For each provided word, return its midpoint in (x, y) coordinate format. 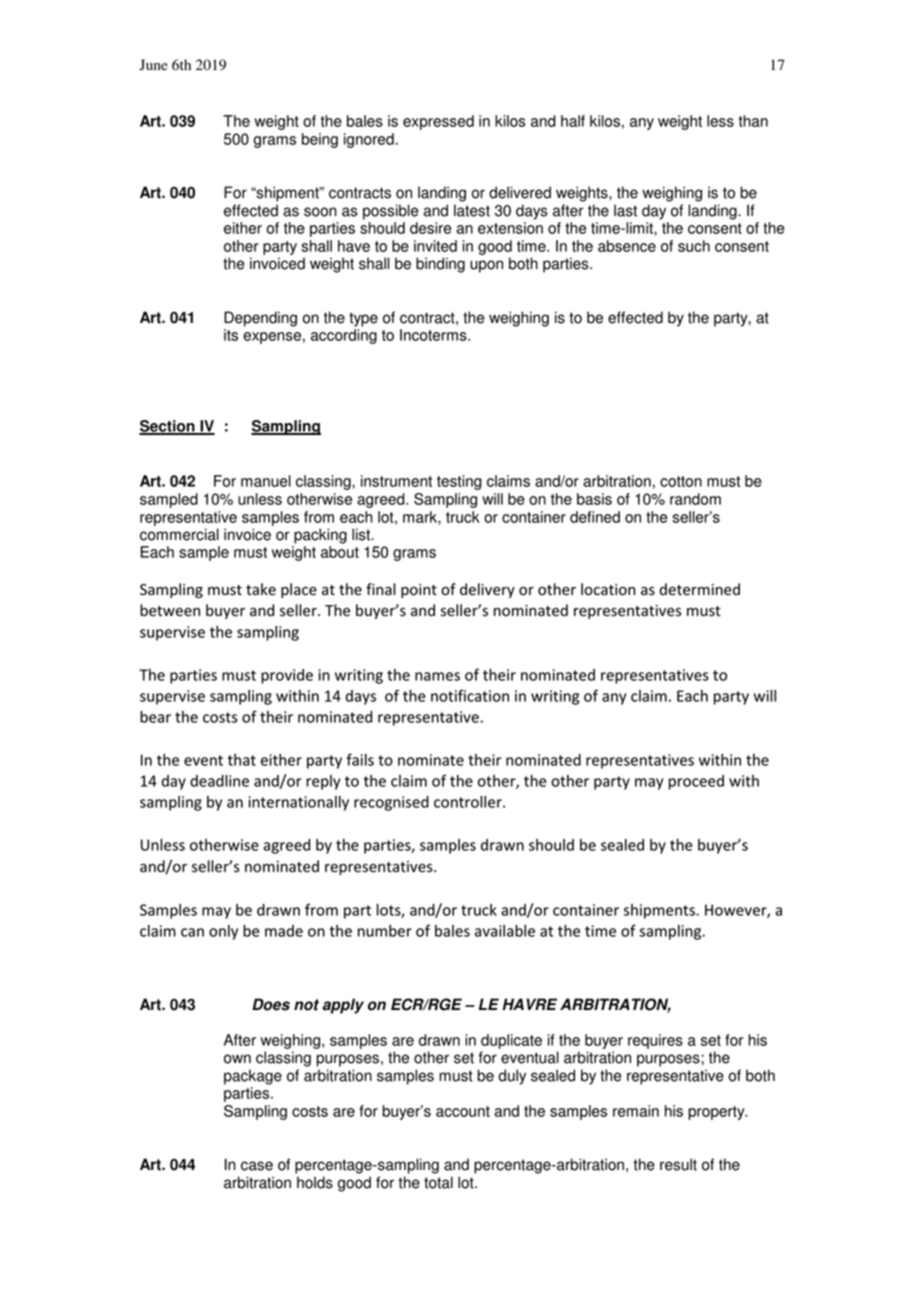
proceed (696, 782)
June (153, 65)
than (753, 121)
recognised (391, 803)
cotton (681, 481)
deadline (219, 781)
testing (459, 482)
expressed (438, 122)
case (257, 1166)
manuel (266, 481)
